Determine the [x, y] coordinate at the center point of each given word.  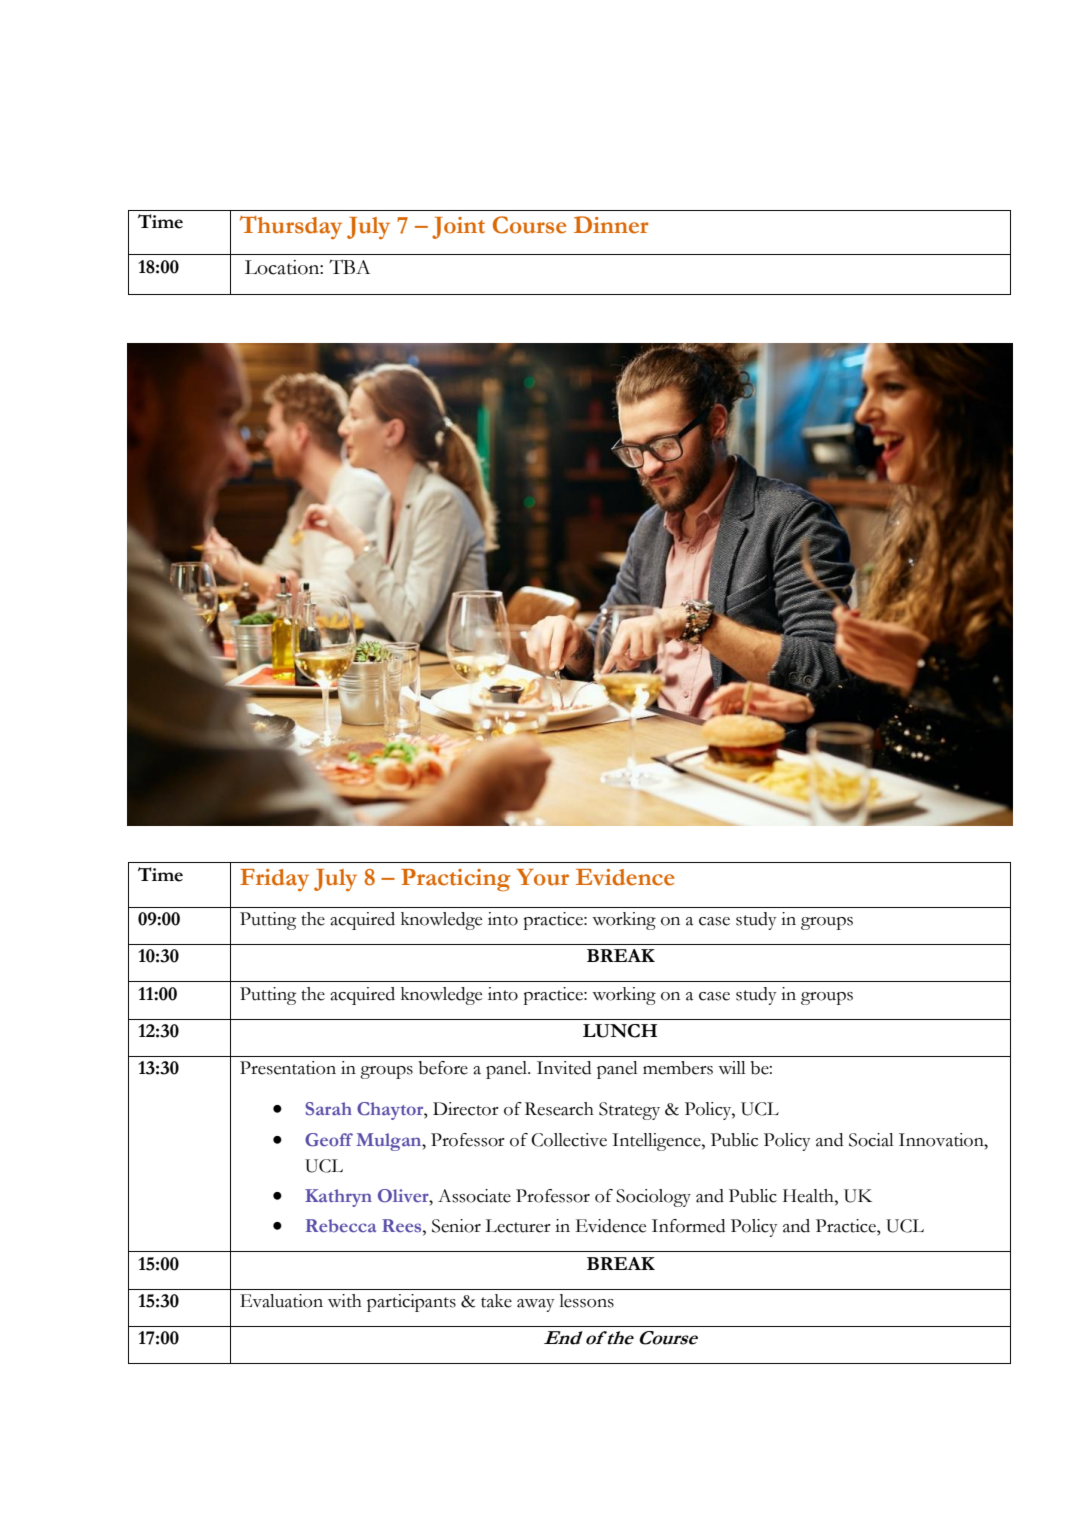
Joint [458, 228]
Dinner [611, 225]
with [345, 1301]
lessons [586, 1301]
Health [809, 1196]
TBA [349, 266]
